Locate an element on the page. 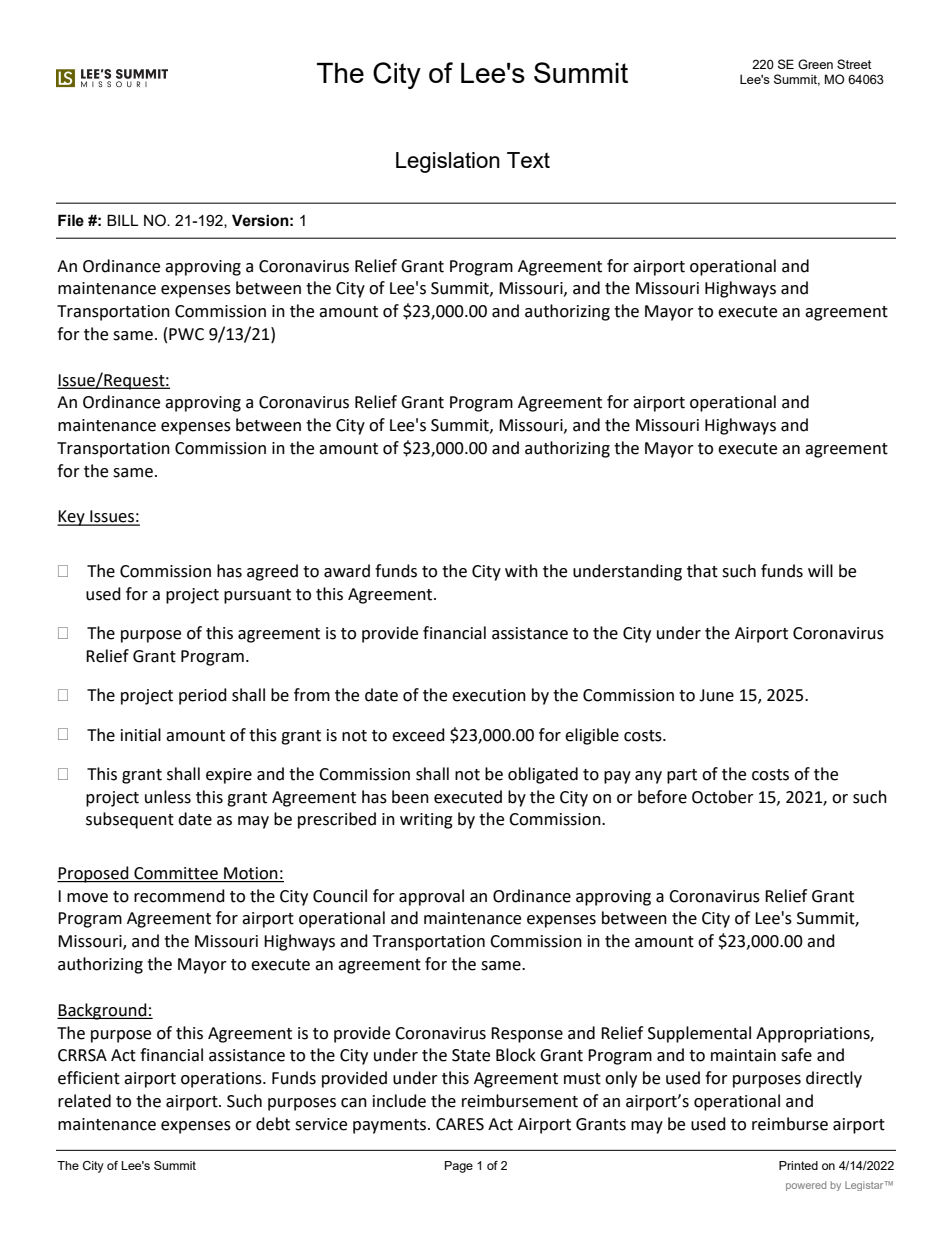  October is located at coordinates (723, 797).
